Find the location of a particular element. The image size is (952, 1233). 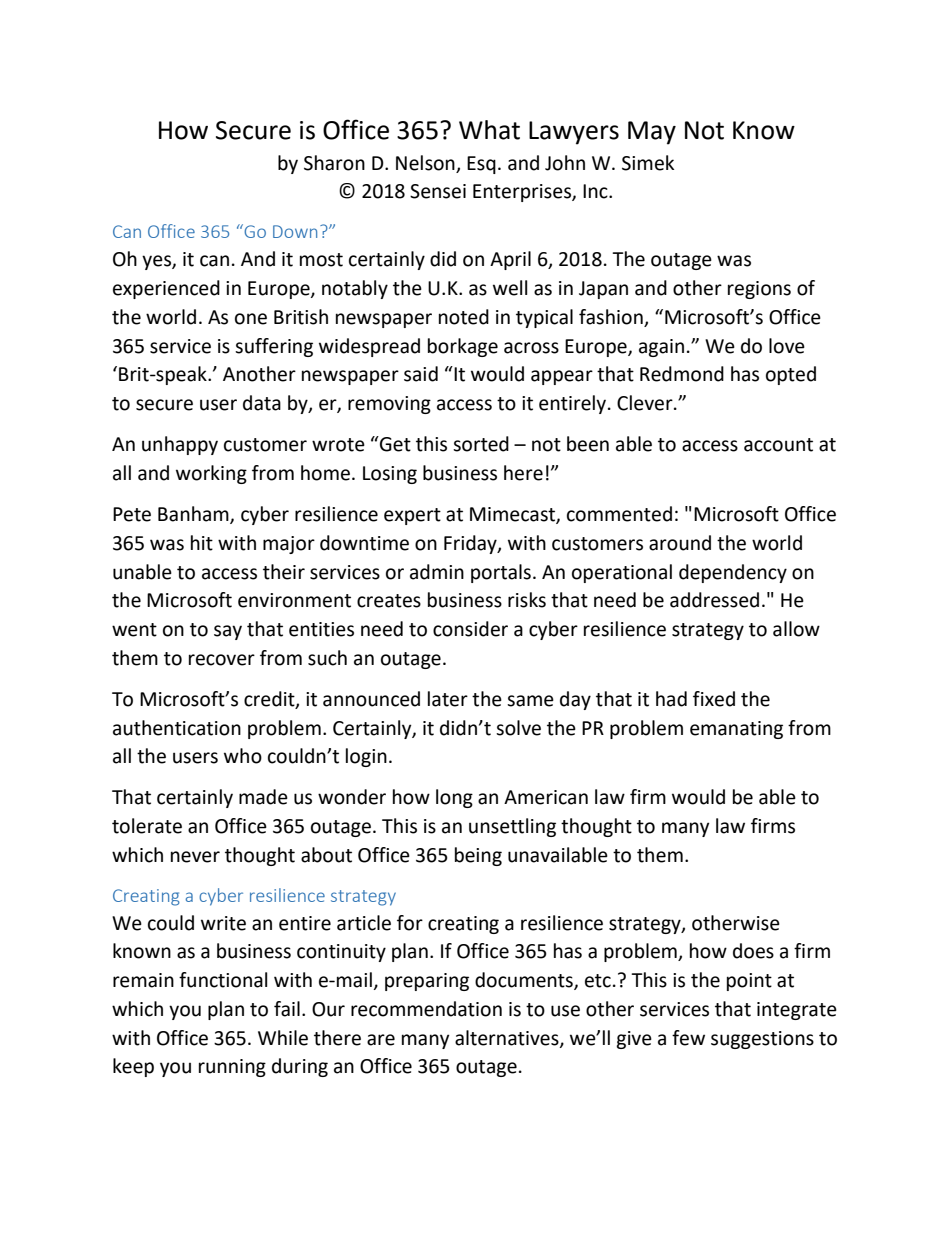

Sharon is located at coordinates (334, 163).
